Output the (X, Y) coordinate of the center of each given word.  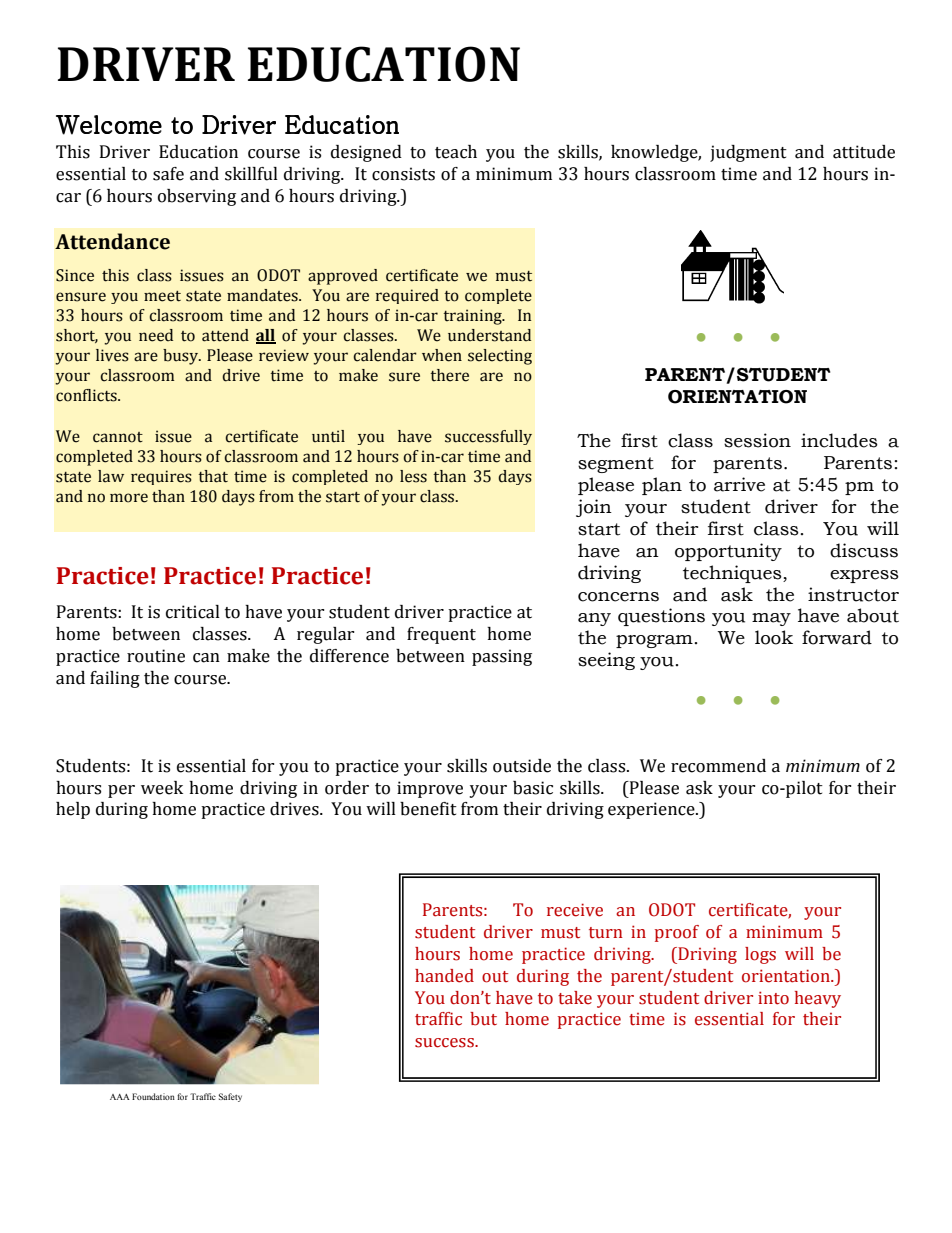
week (162, 788)
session (757, 440)
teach (456, 152)
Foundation (153, 1096)
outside (522, 766)
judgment (748, 153)
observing (197, 197)
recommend (718, 766)
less (413, 476)
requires (161, 477)
